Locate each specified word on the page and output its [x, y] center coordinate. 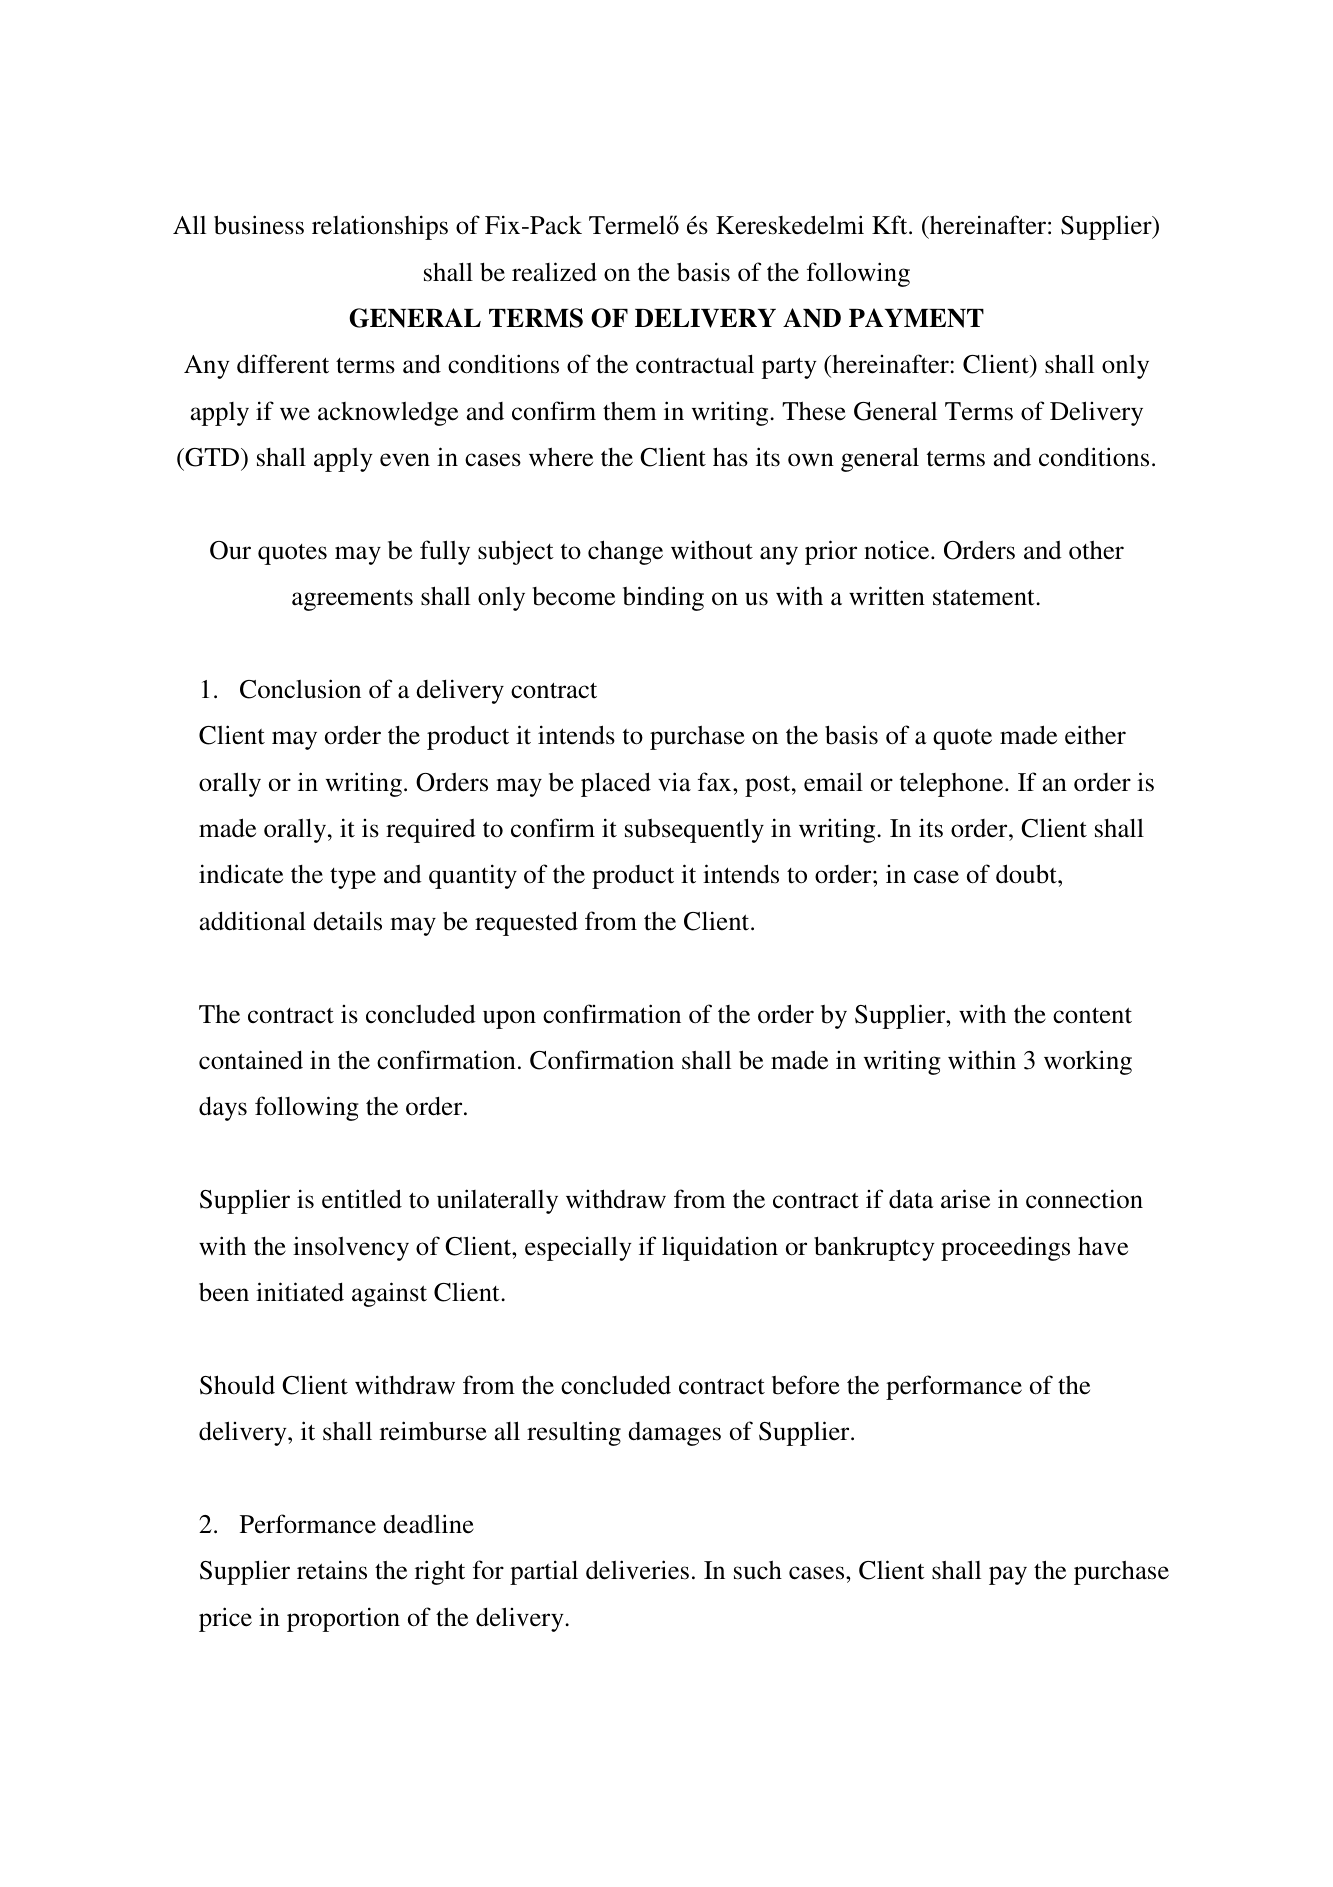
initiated [300, 1292]
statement [985, 597]
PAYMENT [916, 318]
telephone [953, 785]
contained [251, 1060]
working [1088, 1062]
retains [332, 1570]
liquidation [720, 1248]
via [674, 782]
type [353, 878]
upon [509, 1019]
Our [230, 550]
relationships [380, 227]
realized [554, 272]
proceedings [1005, 1249]
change [625, 552]
